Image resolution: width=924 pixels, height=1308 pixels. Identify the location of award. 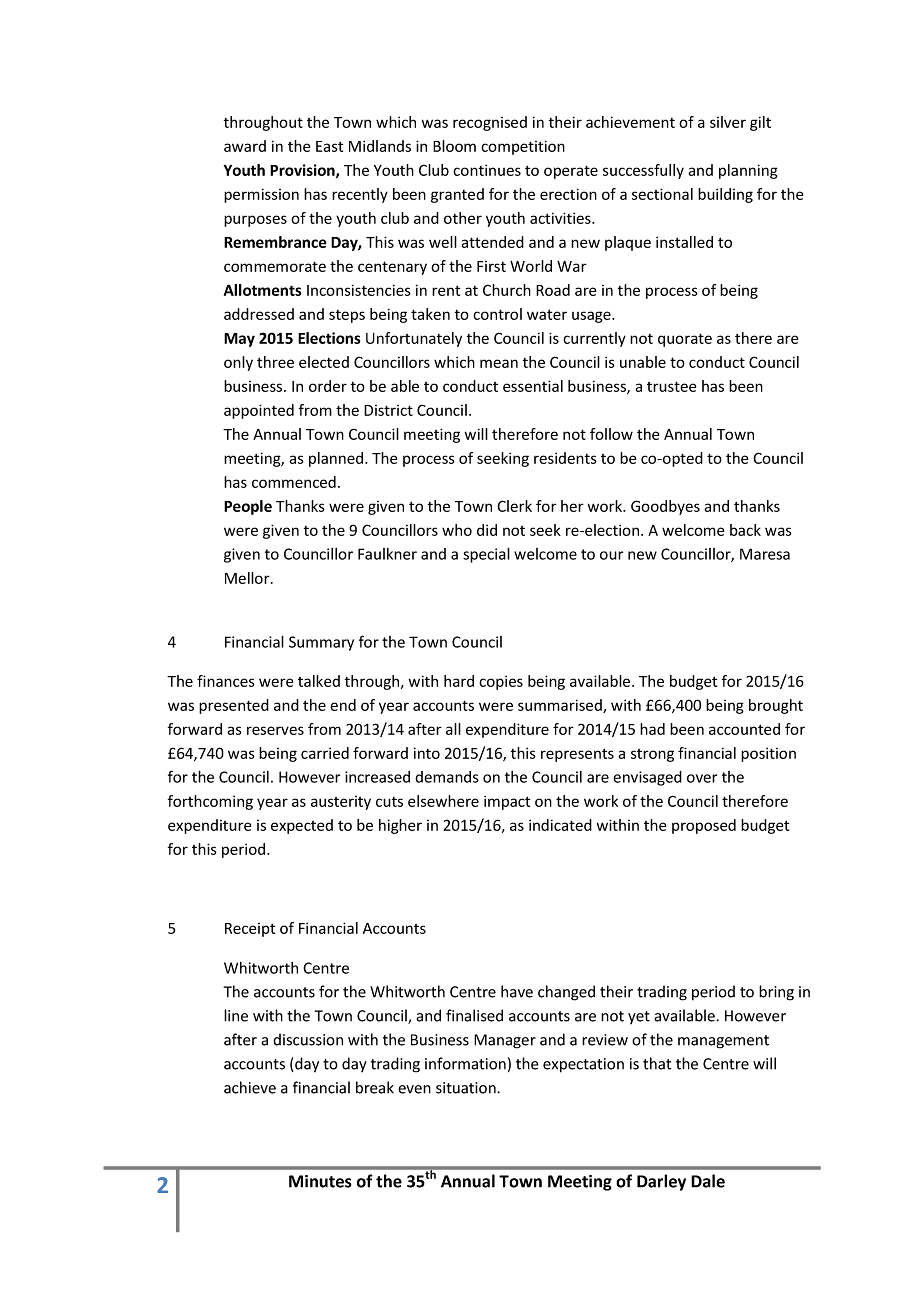
(245, 146).
